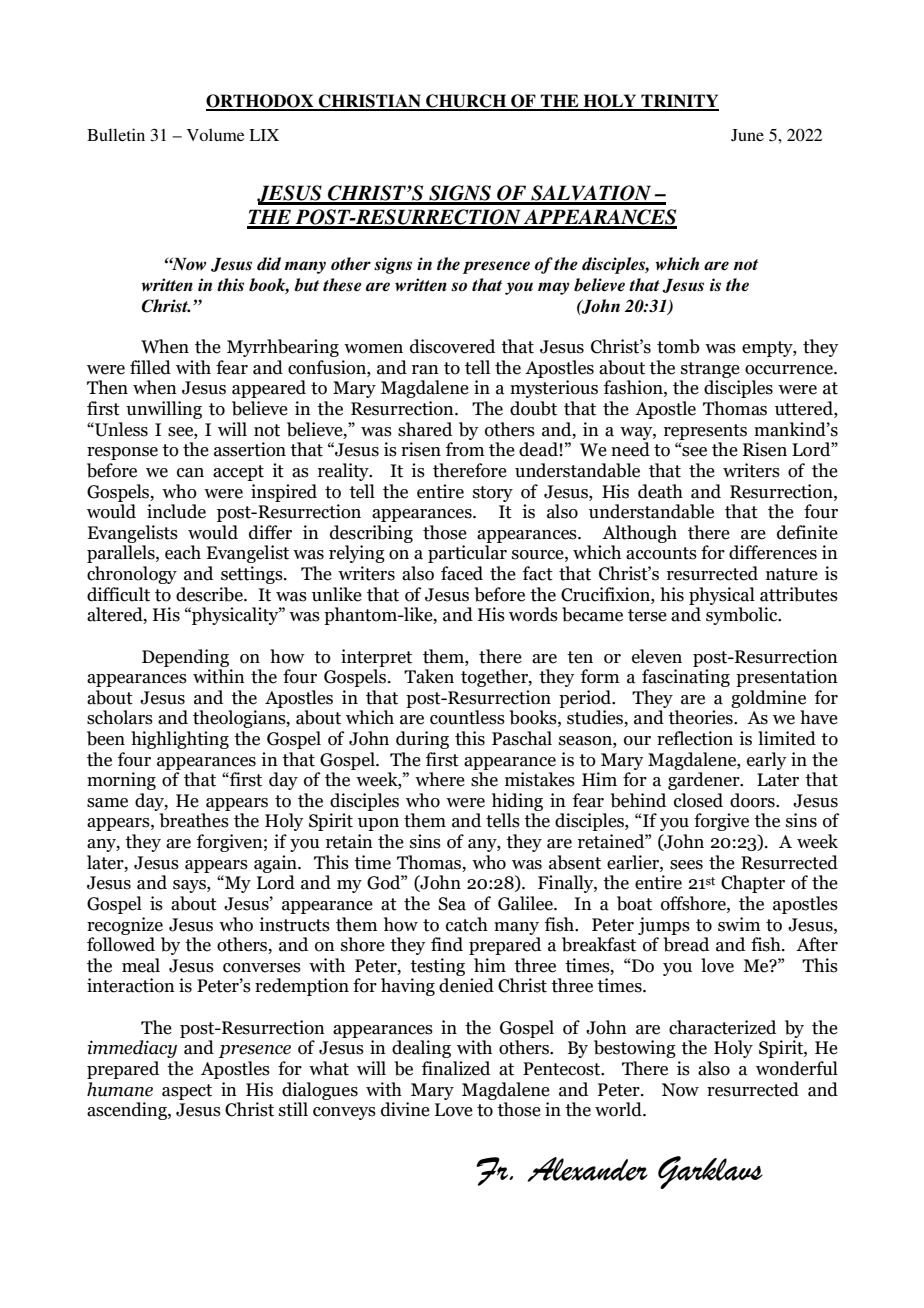 This screenshot has height=1308, width=924. Describe the element at coordinates (747, 135) in the screenshot. I see `June` at that location.
